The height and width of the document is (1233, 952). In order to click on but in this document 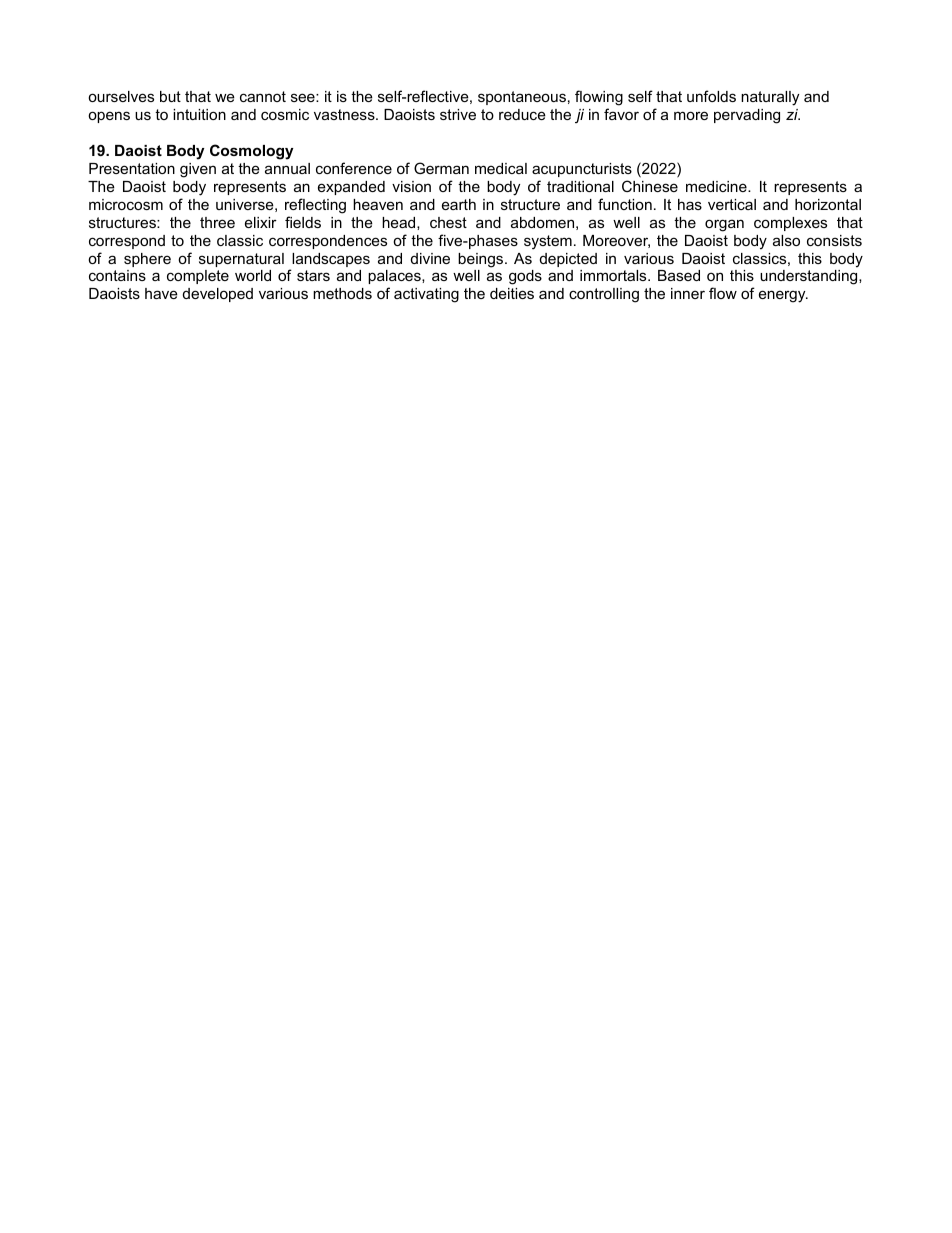, I will do `click(170, 96)`.
